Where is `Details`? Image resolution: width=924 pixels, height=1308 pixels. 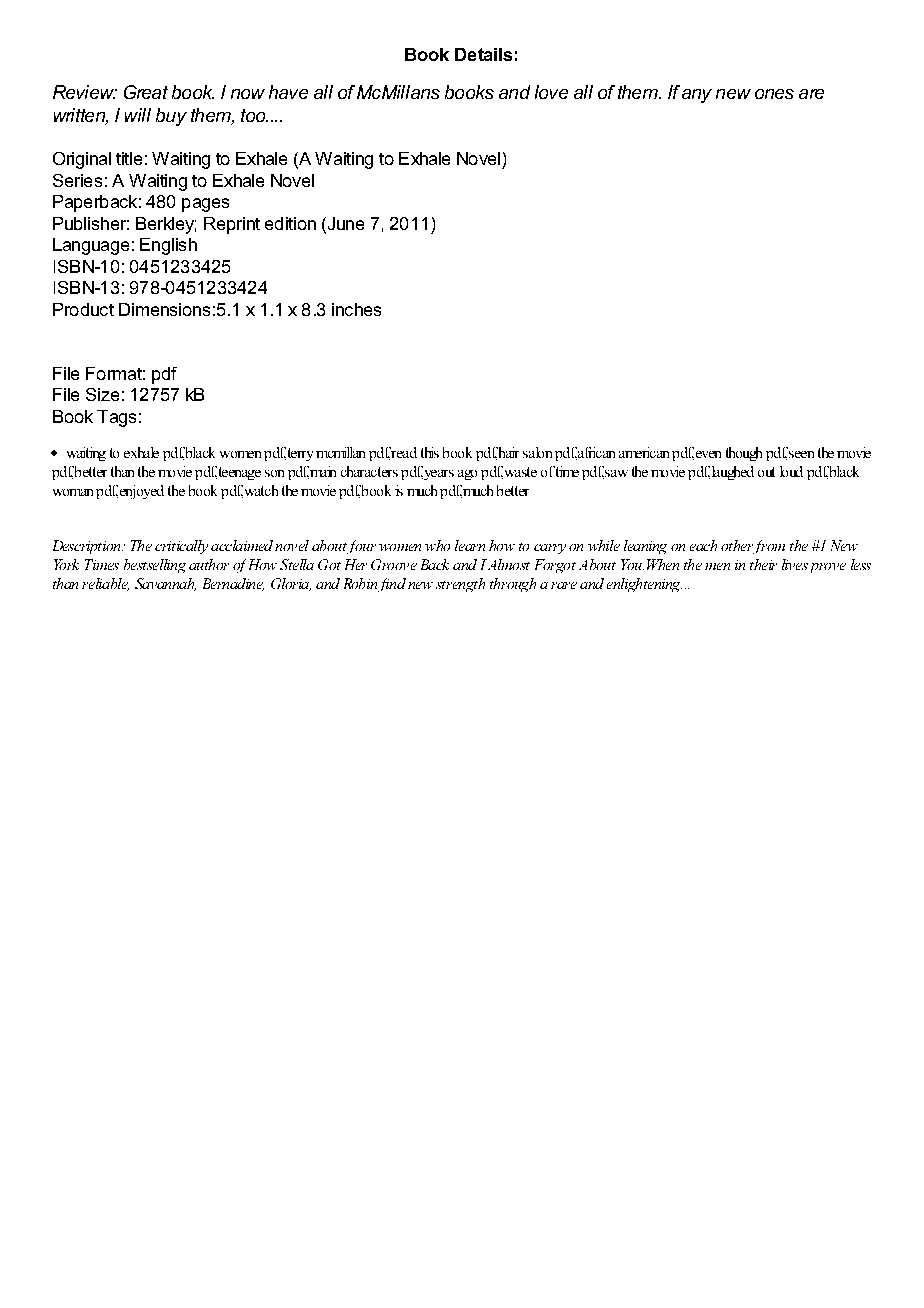
Details is located at coordinates (483, 54).
